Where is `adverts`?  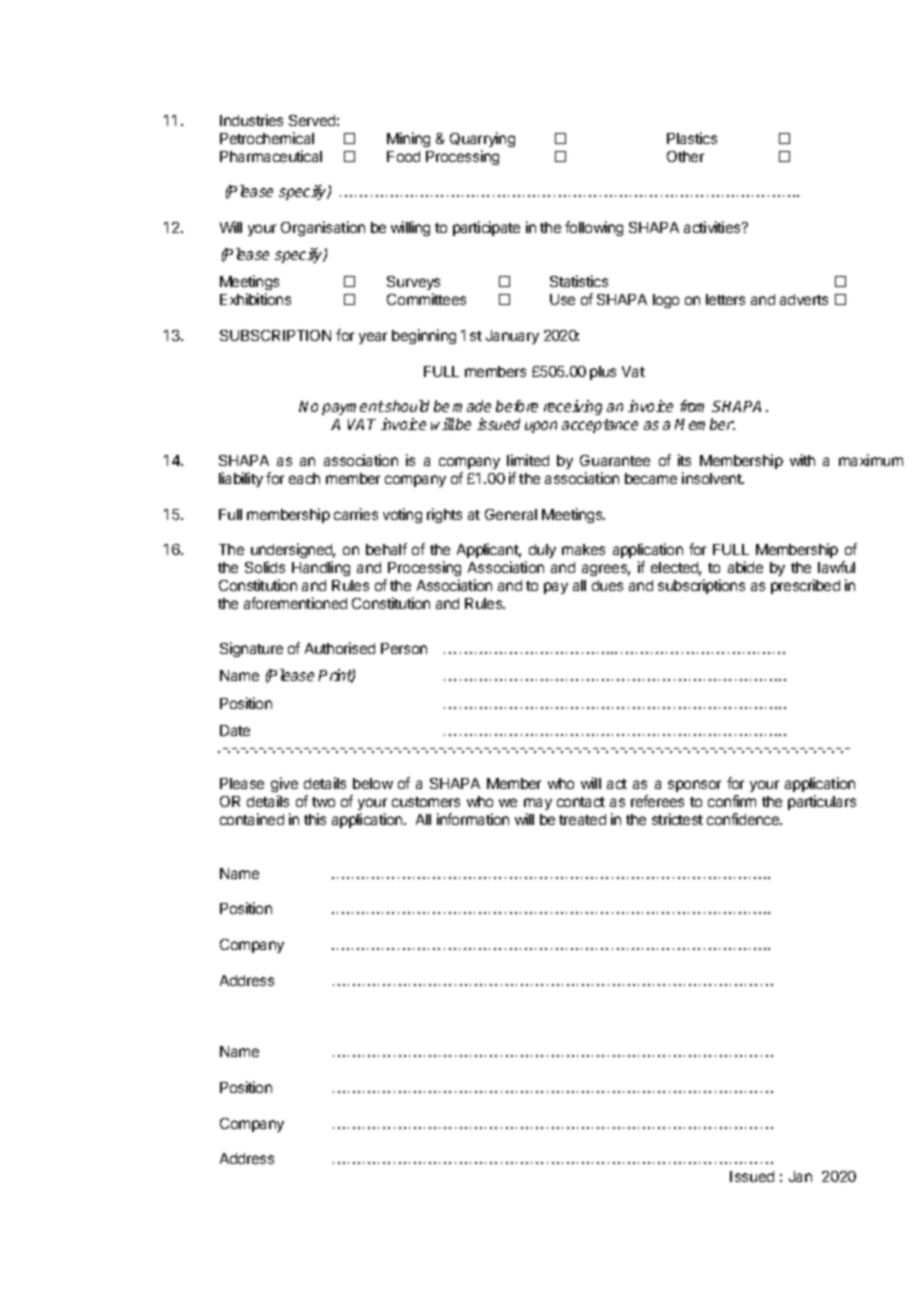
adverts is located at coordinates (804, 299).
